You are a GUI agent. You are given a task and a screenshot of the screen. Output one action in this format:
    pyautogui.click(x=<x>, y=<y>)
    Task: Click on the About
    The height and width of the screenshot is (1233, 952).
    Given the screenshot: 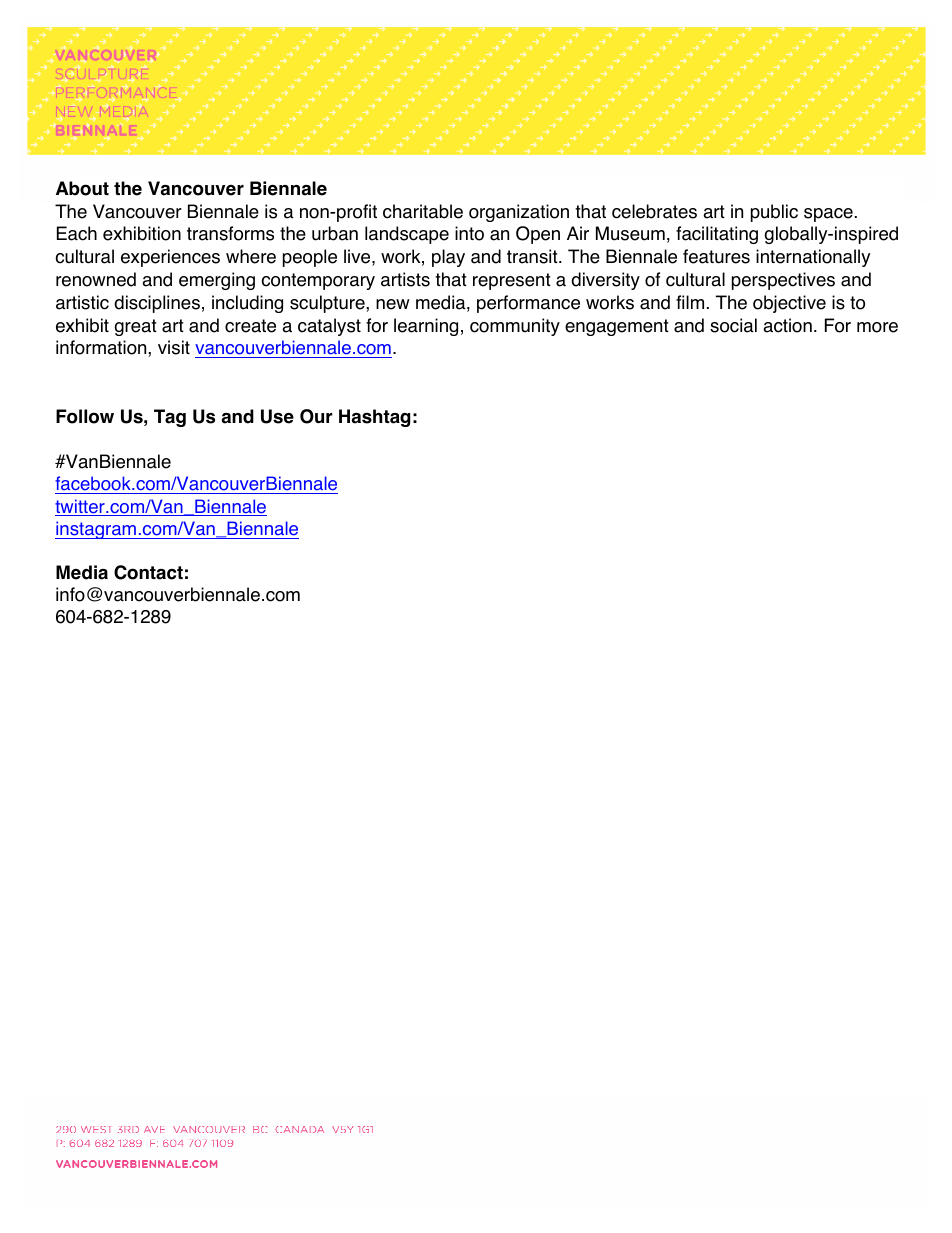 What is the action you would take?
    pyautogui.click(x=82, y=188)
